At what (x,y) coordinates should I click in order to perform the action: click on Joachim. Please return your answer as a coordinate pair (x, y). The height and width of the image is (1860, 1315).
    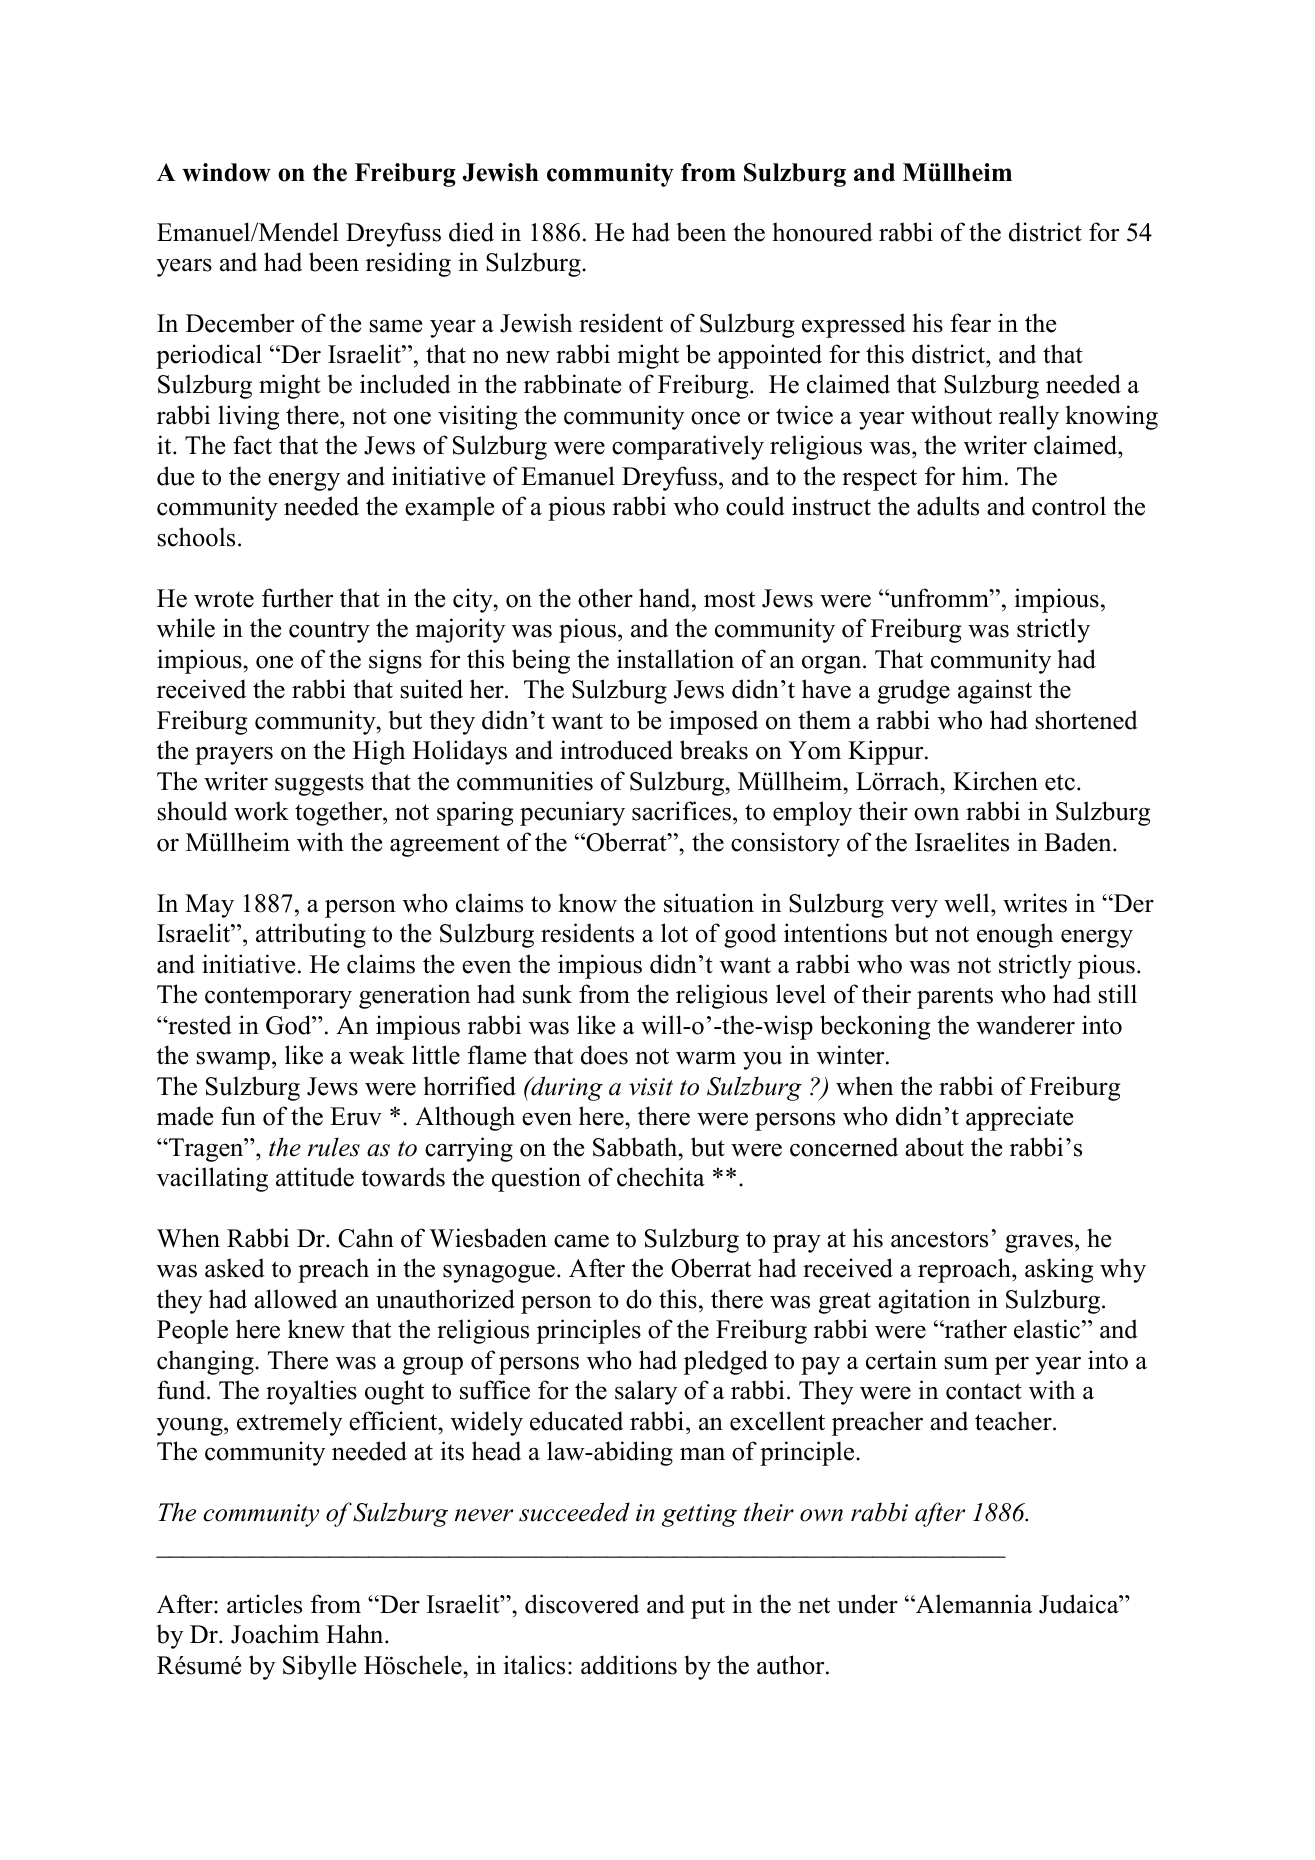
    Looking at the image, I should click on (275, 1634).
